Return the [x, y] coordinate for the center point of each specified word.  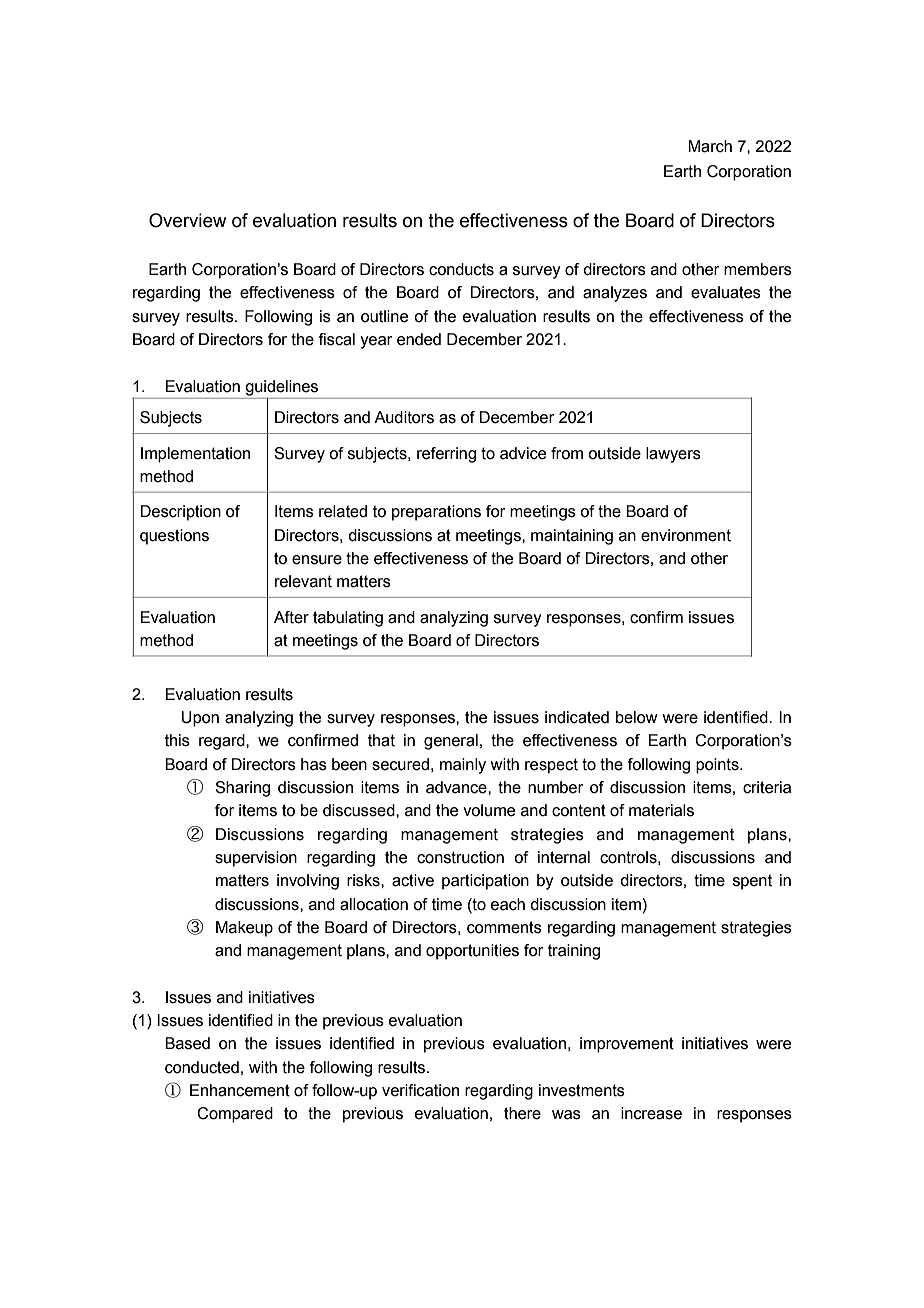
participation [485, 882]
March [710, 146]
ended [419, 339]
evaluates [726, 292]
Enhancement [240, 1090]
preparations [436, 513]
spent [752, 882]
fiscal [337, 339]
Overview [188, 220]
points [718, 766]
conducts [461, 269]
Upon [200, 719]
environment [686, 535]
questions [174, 537]
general [451, 742]
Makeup [244, 929]
